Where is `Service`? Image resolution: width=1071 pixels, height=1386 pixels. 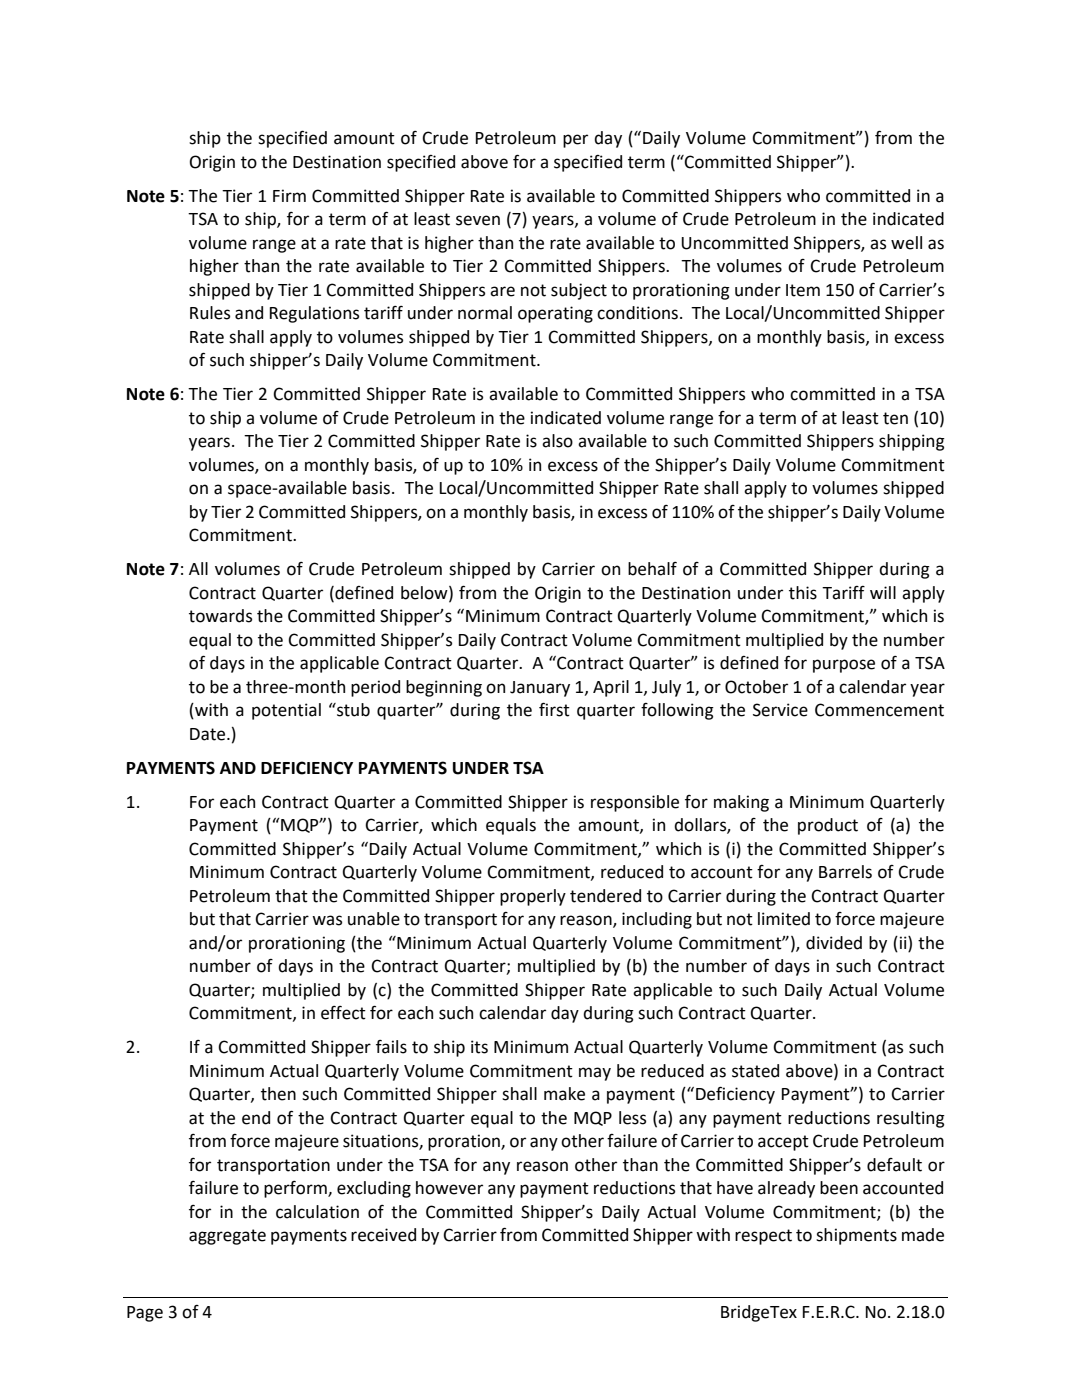 Service is located at coordinates (780, 710).
